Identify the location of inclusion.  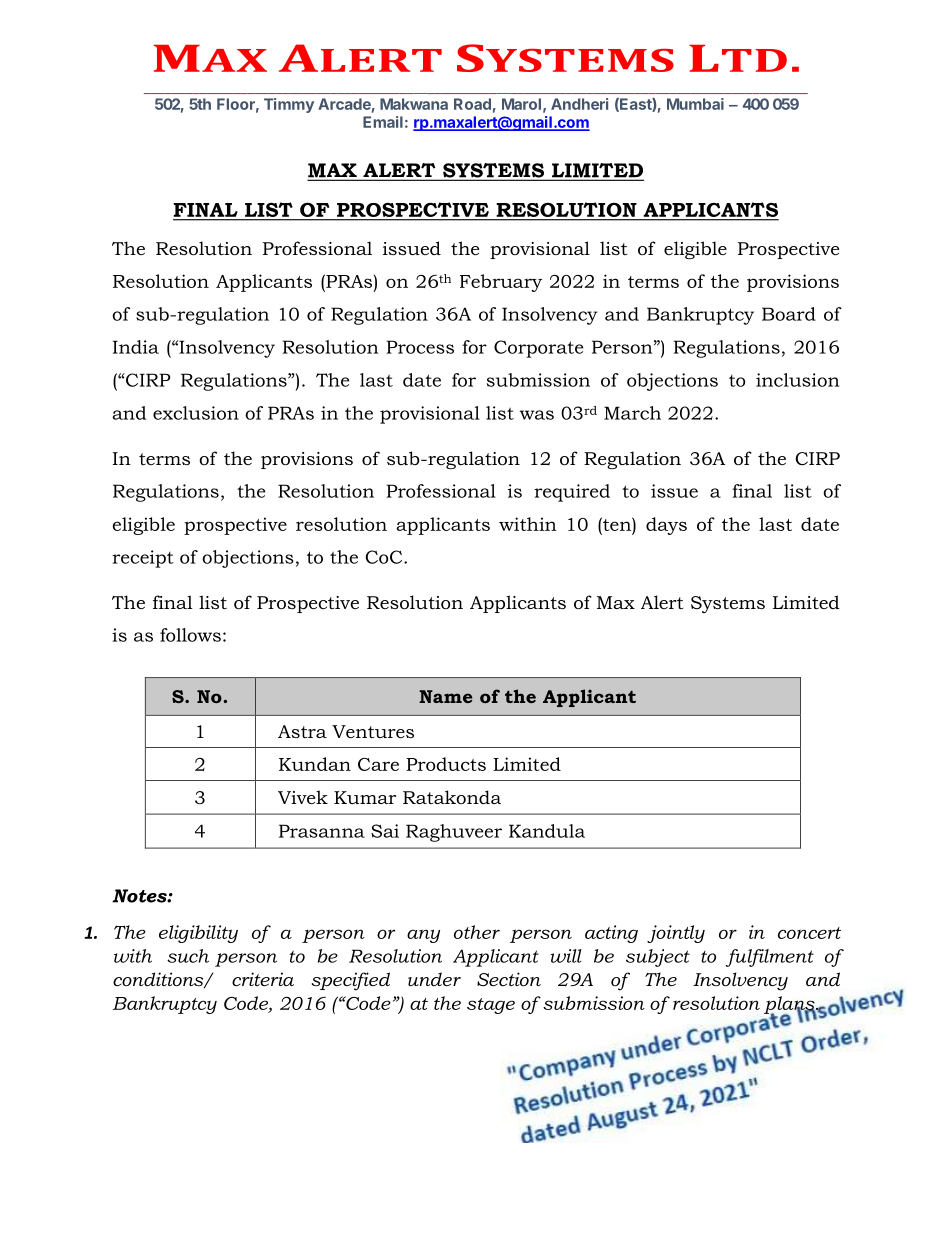
(797, 380).
